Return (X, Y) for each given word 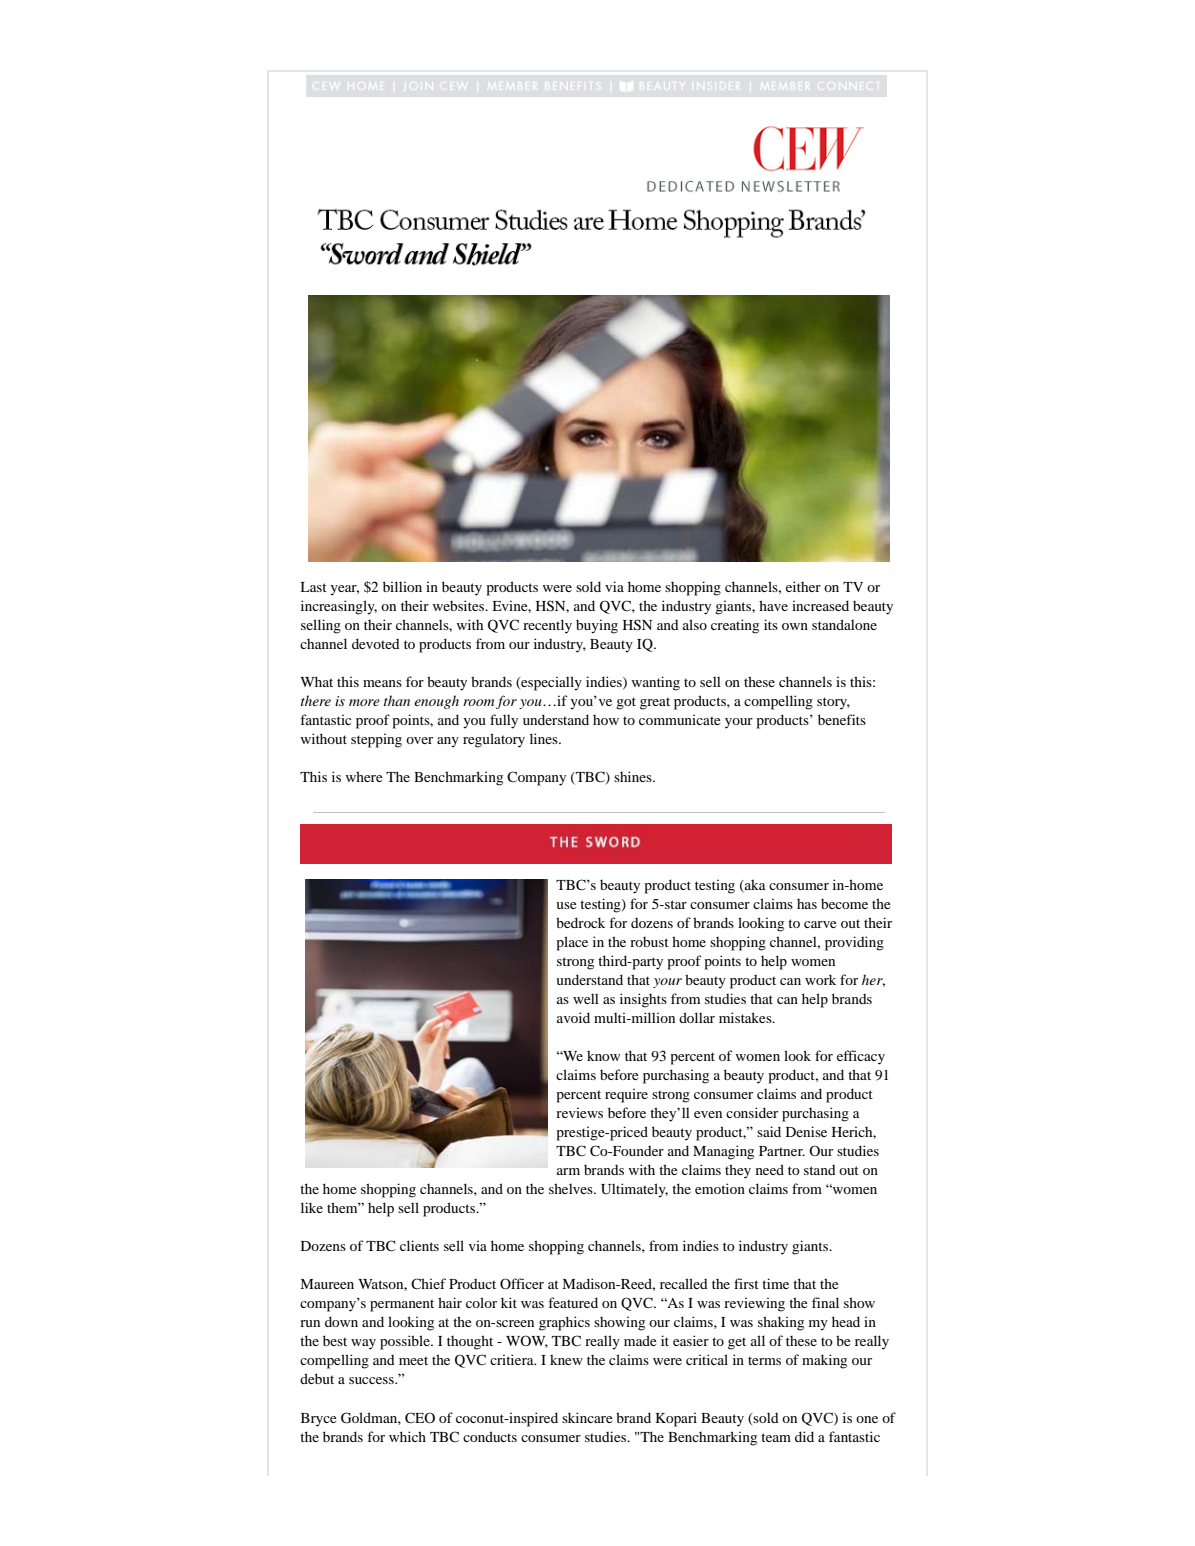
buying (597, 626)
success (372, 1380)
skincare (587, 1417)
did (804, 1436)
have (773, 605)
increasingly (339, 607)
